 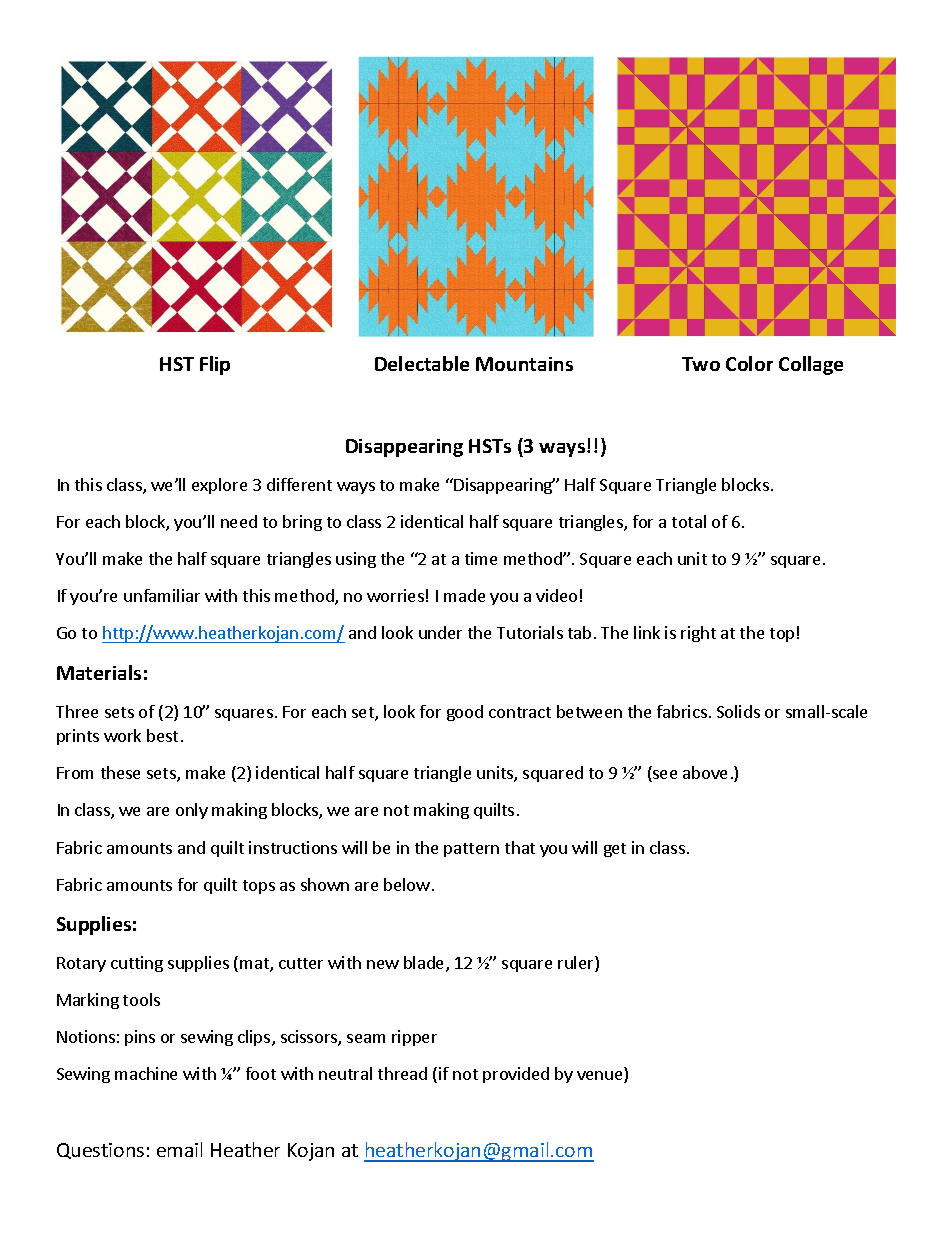 I want to click on Two, so click(x=701, y=364).
